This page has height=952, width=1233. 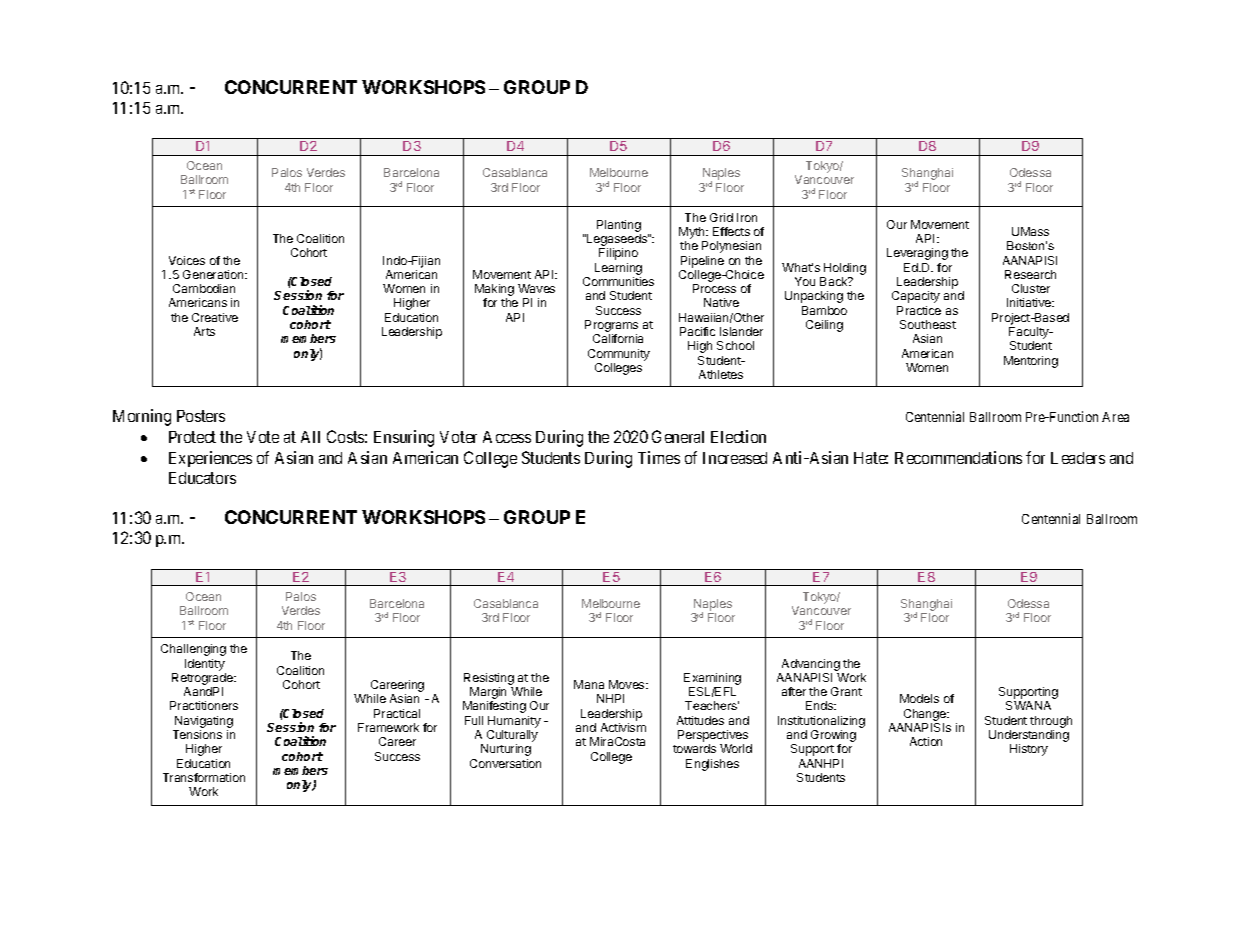 What do you see at coordinates (618, 254) in the page?
I see `Filipino` at bounding box center [618, 254].
